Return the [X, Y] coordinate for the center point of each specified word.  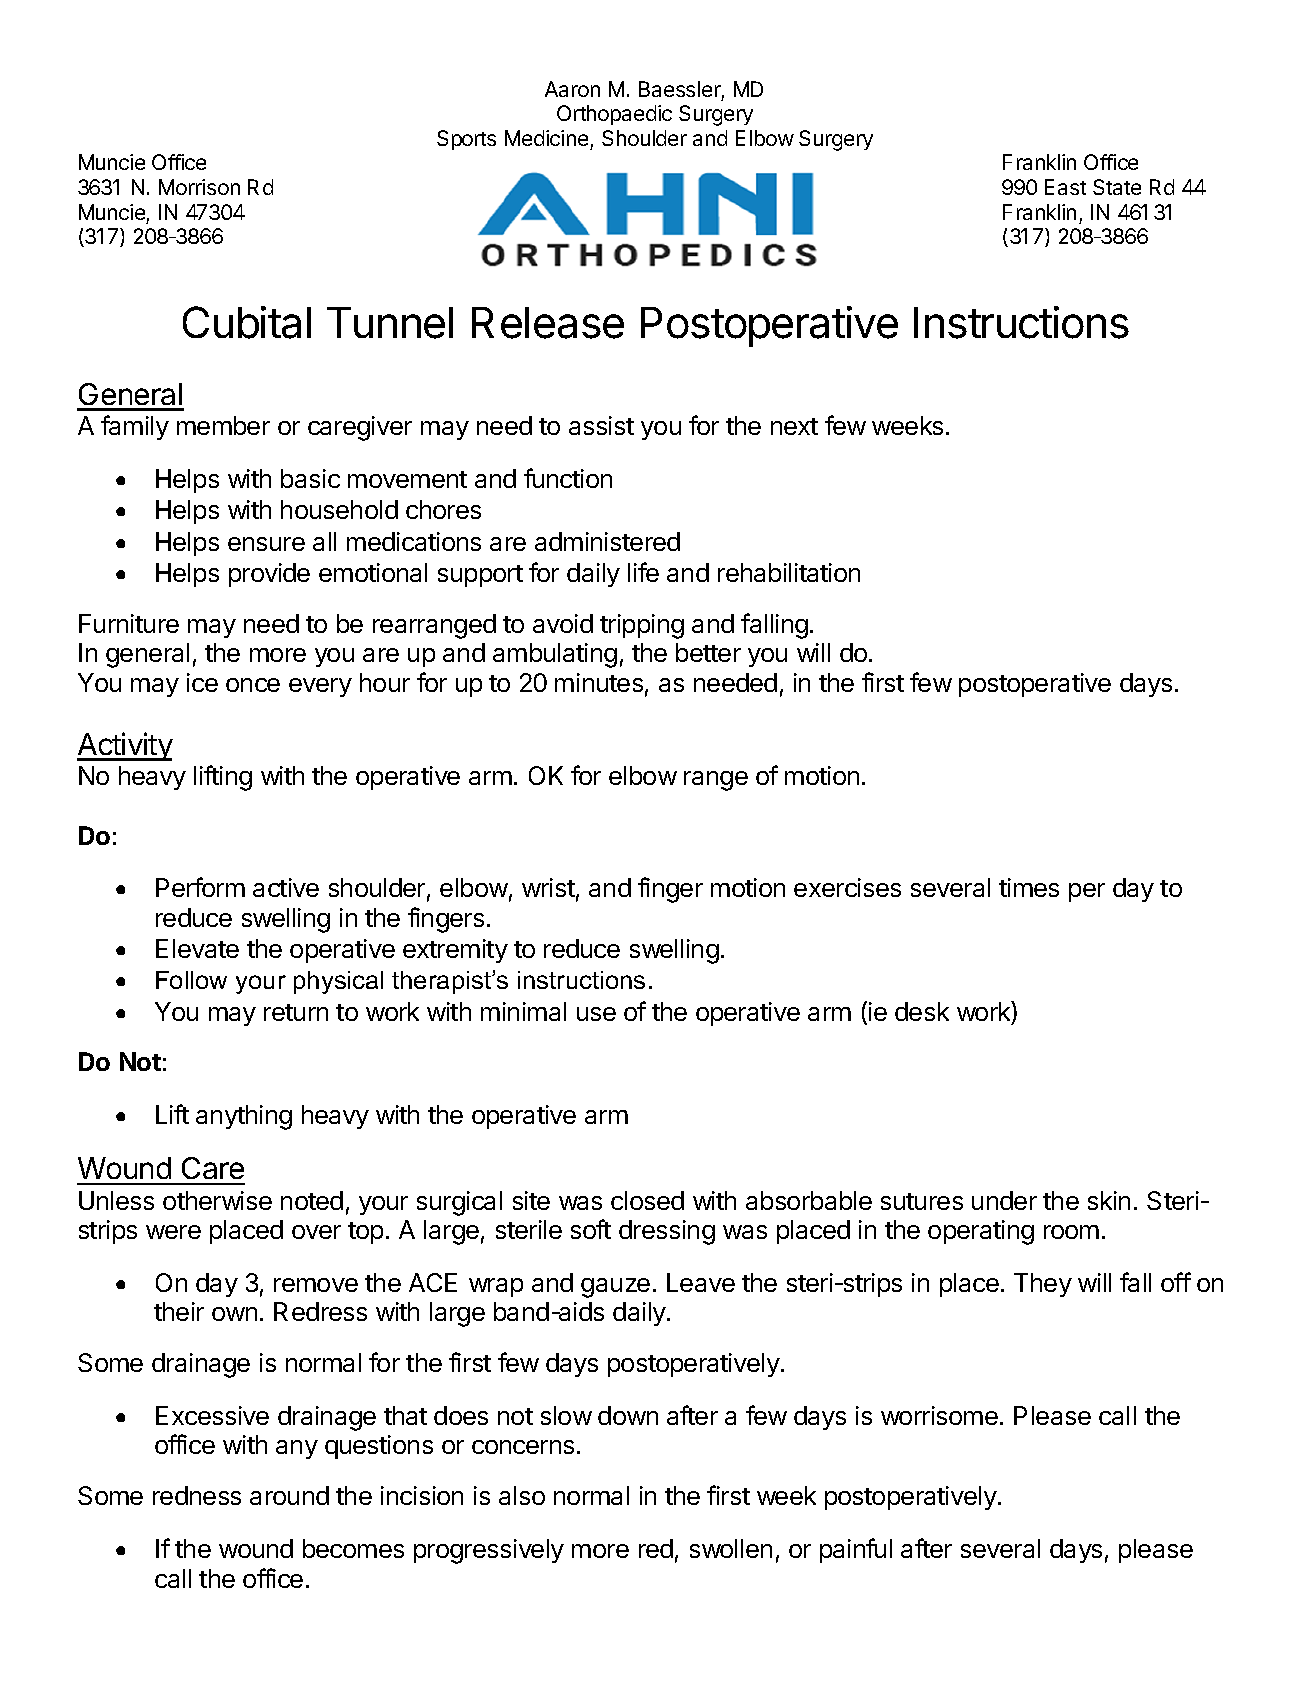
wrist [548, 887]
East [1065, 187]
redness [197, 1495]
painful [856, 1550]
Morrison [199, 187]
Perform [200, 887]
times [1029, 887]
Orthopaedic [614, 115]
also [522, 1495]
